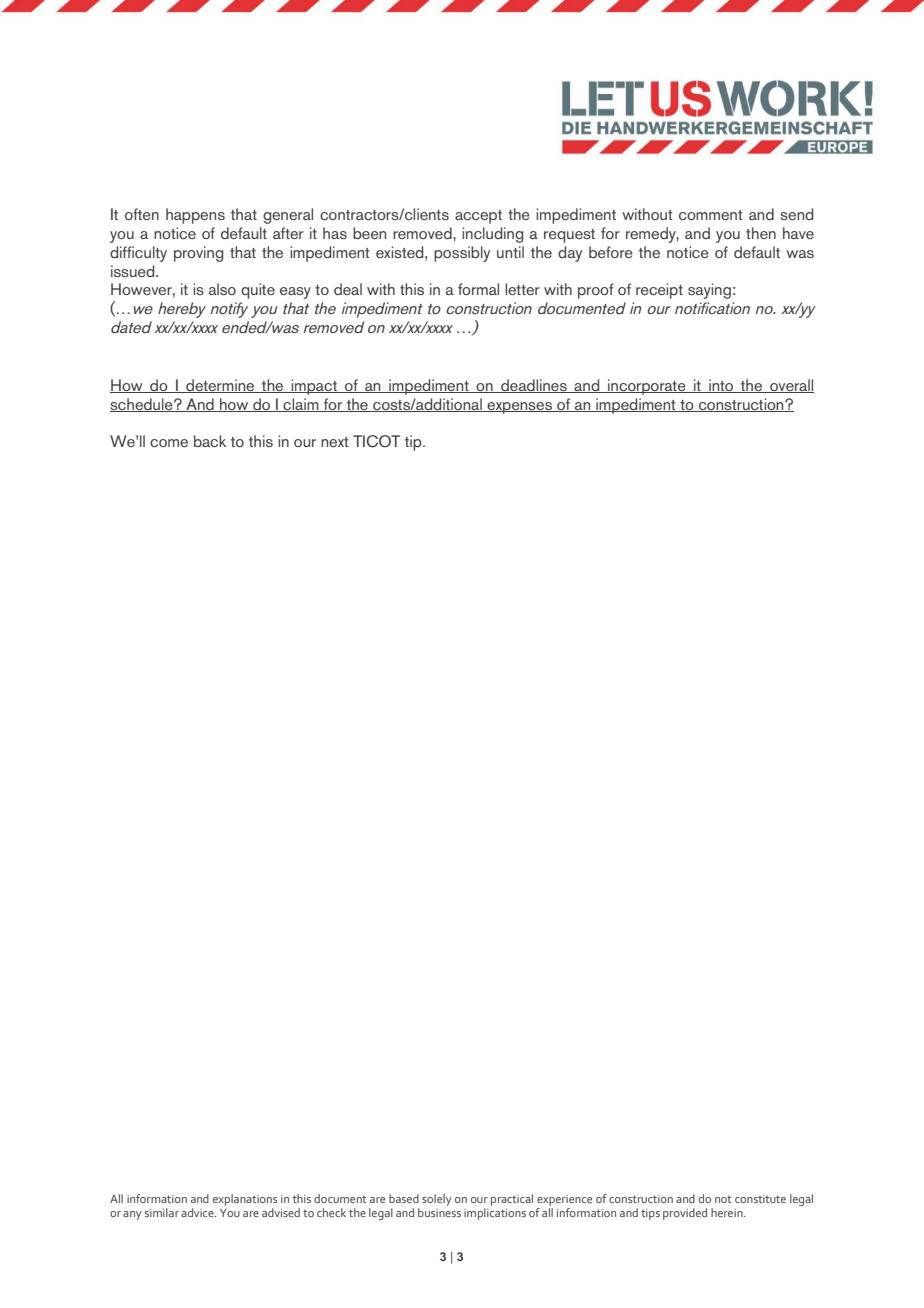  Describe the element at coordinates (728, 1212) in the image. I see `herein` at that location.
